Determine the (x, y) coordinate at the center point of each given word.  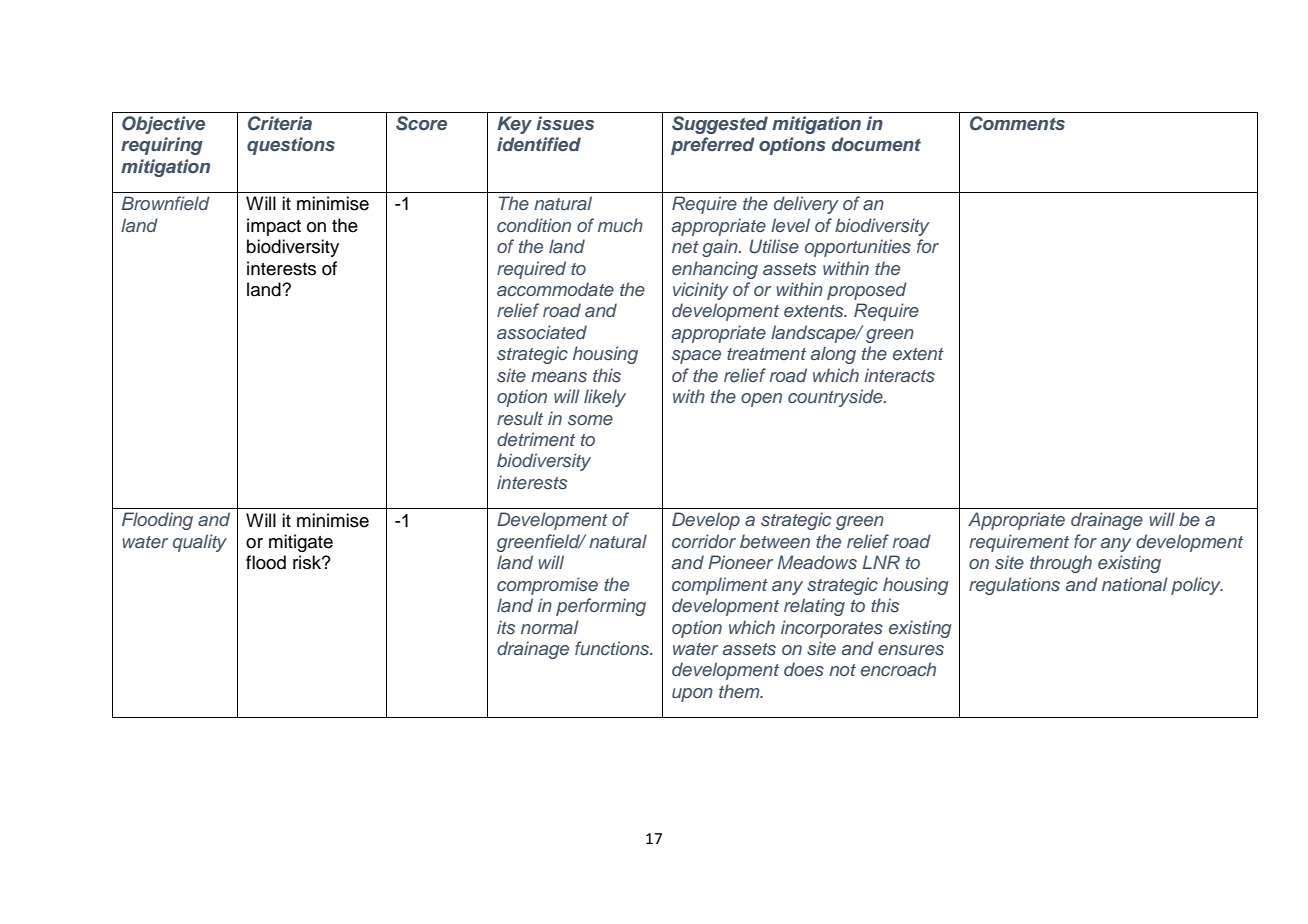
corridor (704, 541)
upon (692, 695)
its (506, 627)
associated (542, 332)
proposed (867, 291)
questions (291, 146)
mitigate (301, 543)
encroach (898, 669)
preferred (713, 146)
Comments (1017, 123)
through (1061, 564)
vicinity (700, 291)
